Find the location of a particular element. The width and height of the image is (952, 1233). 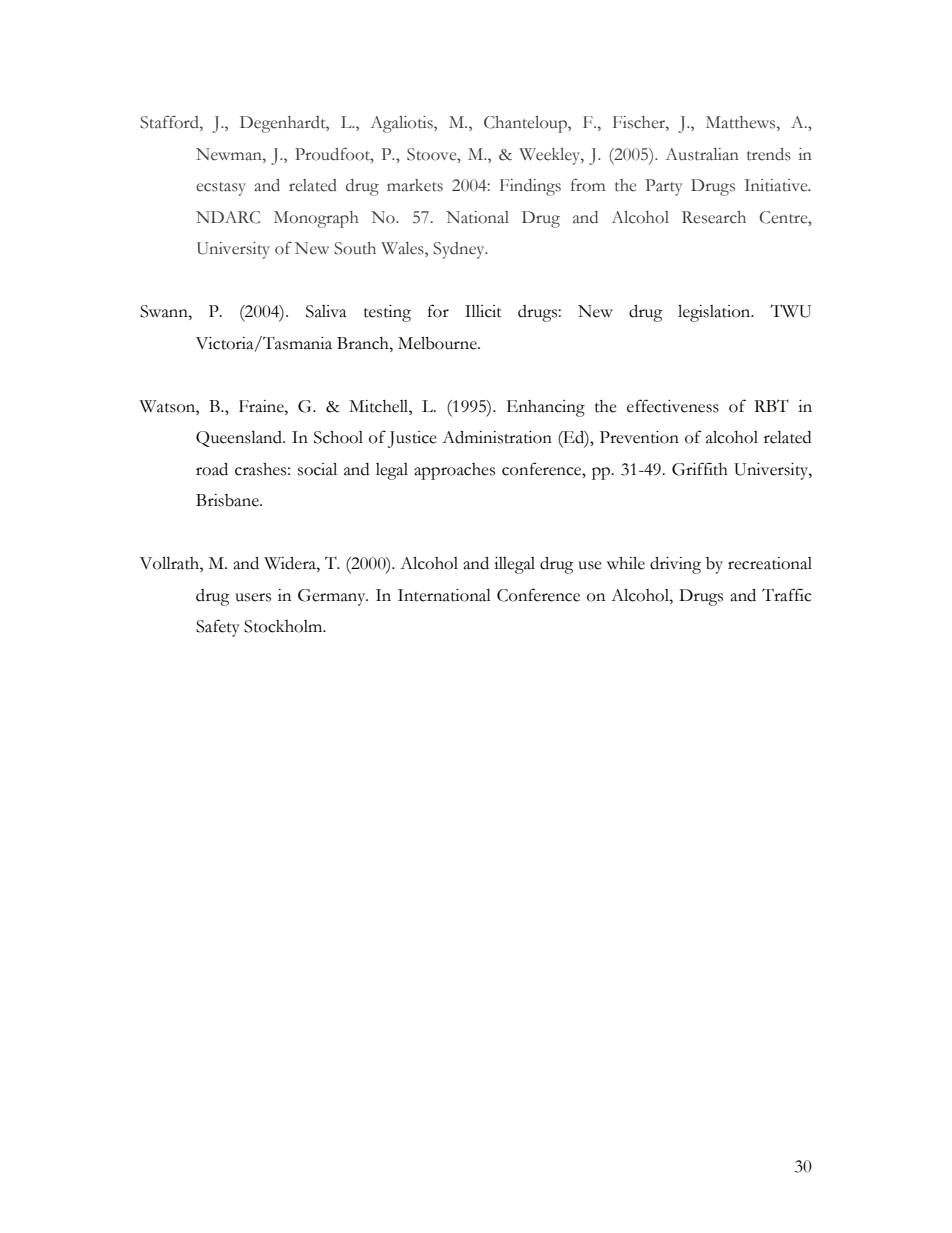

Queensland is located at coordinates (240, 439).
